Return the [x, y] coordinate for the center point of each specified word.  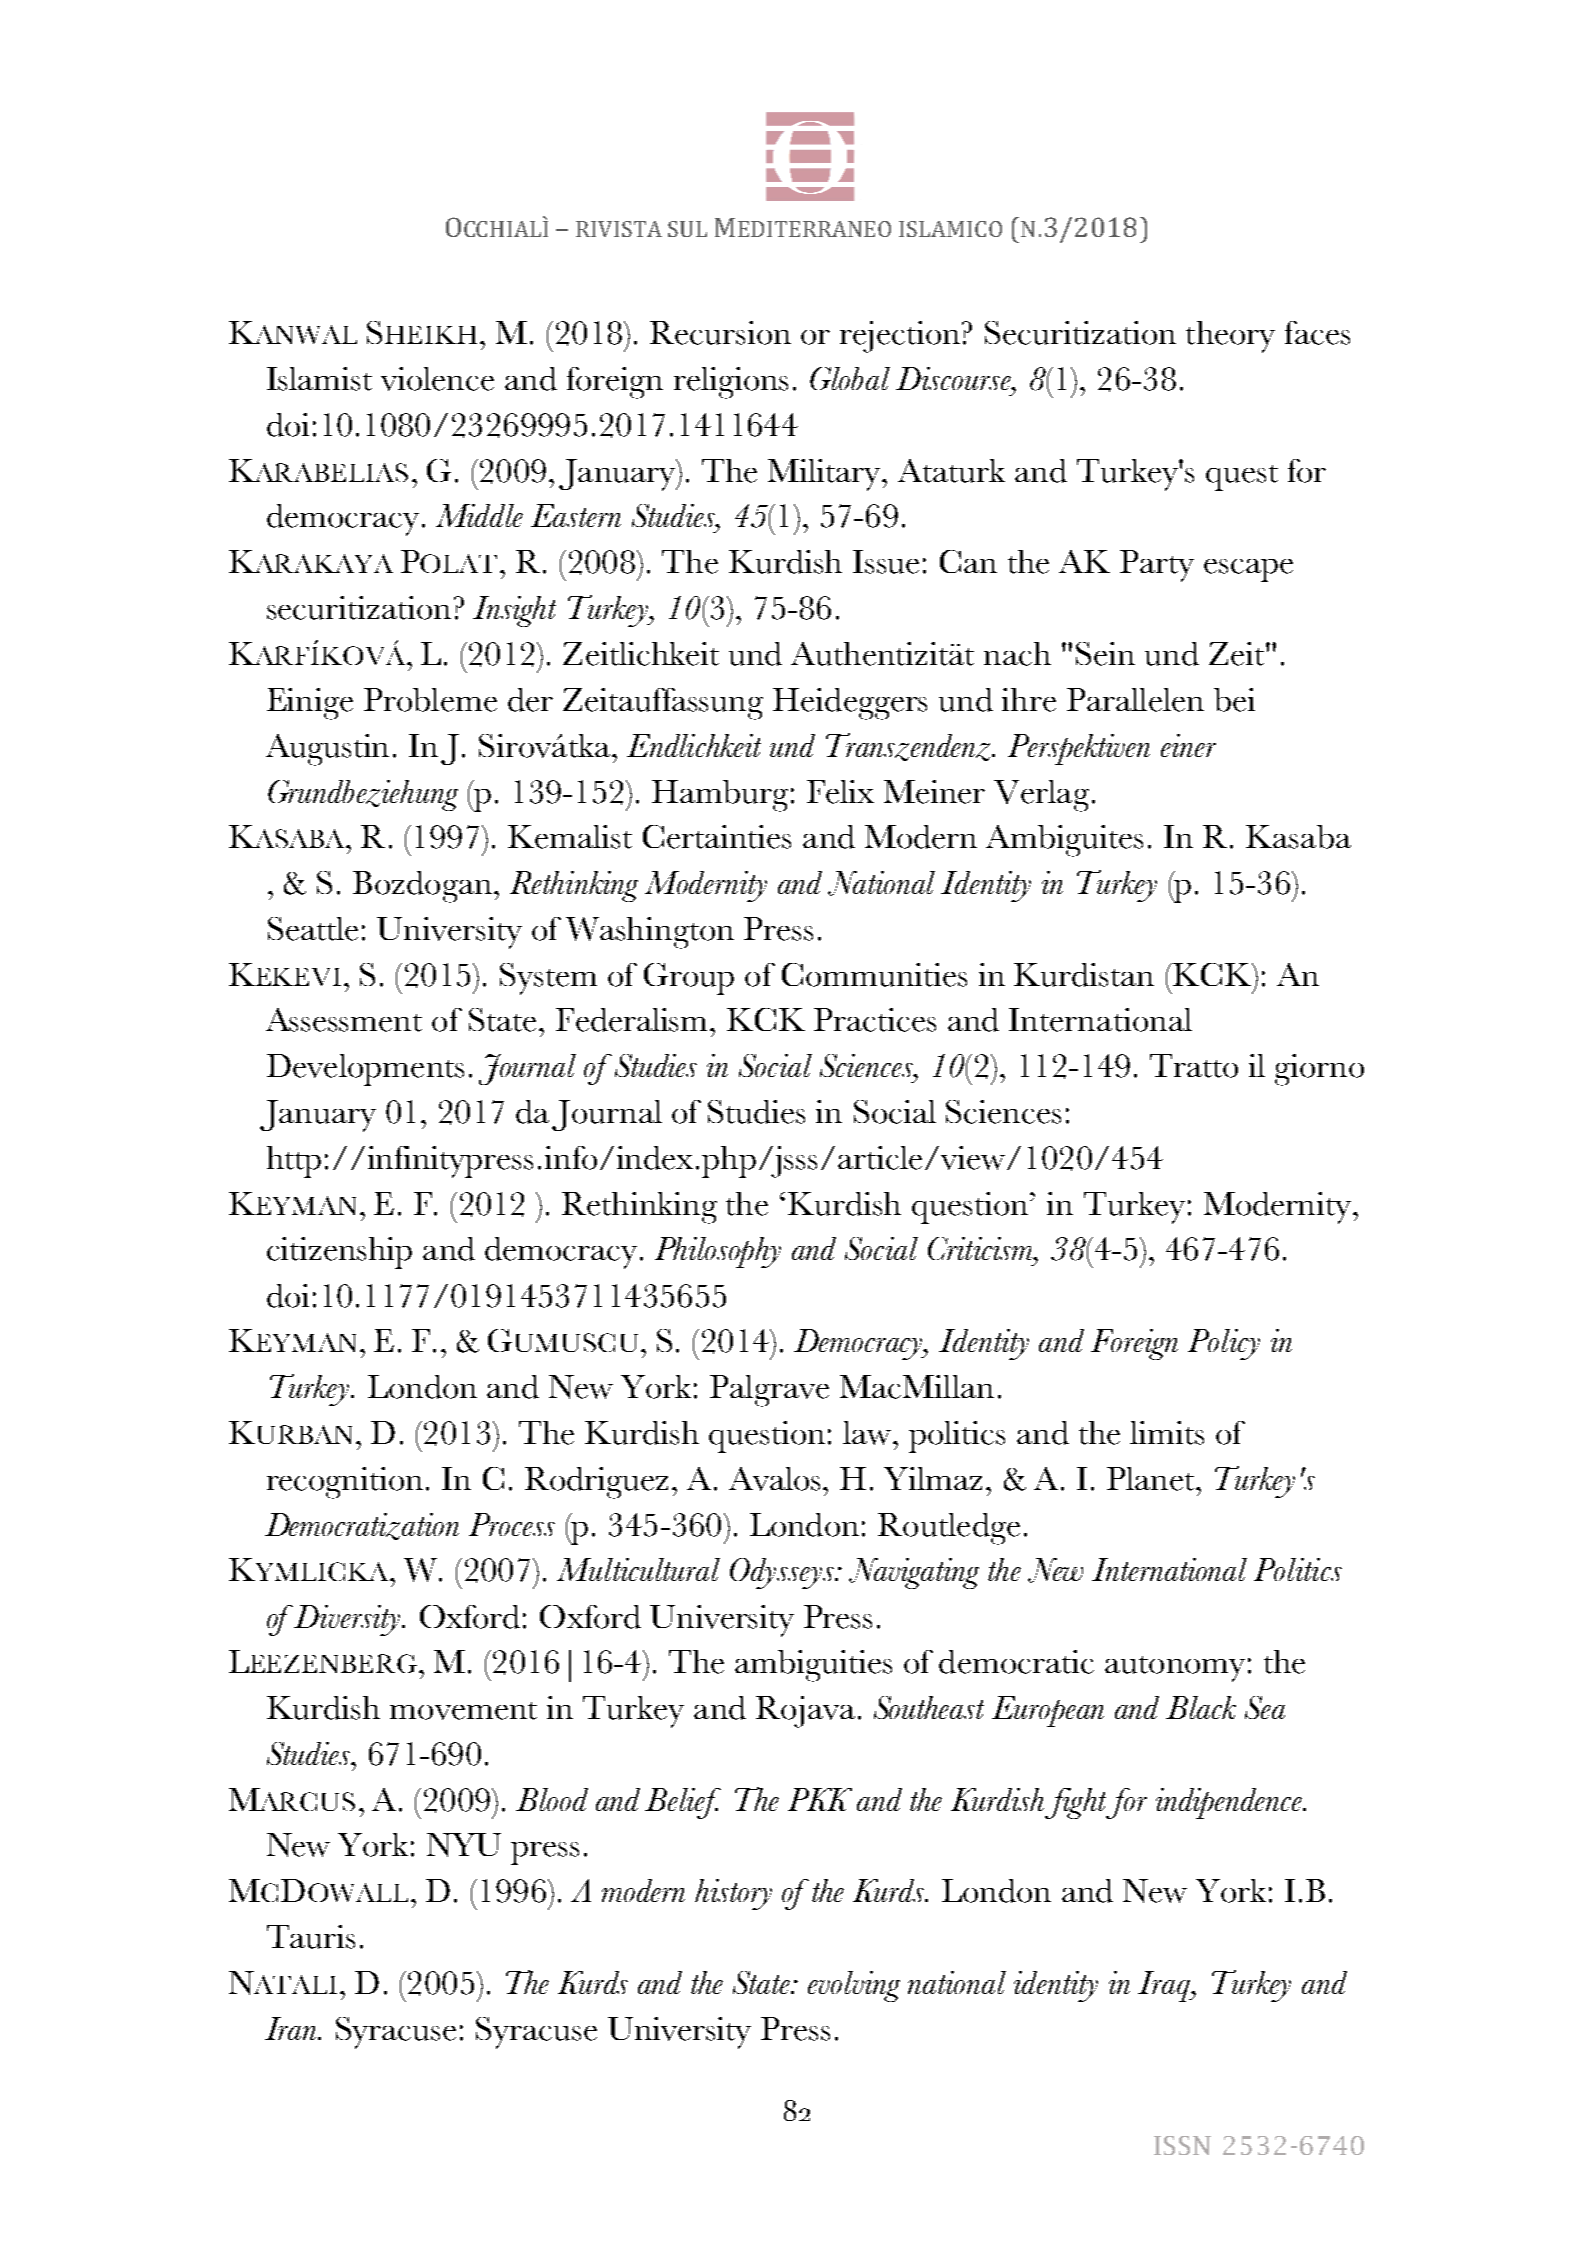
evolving [854, 1986]
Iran [292, 2028]
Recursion [720, 333]
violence [437, 379]
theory [1230, 337]
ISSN [1182, 2145]
